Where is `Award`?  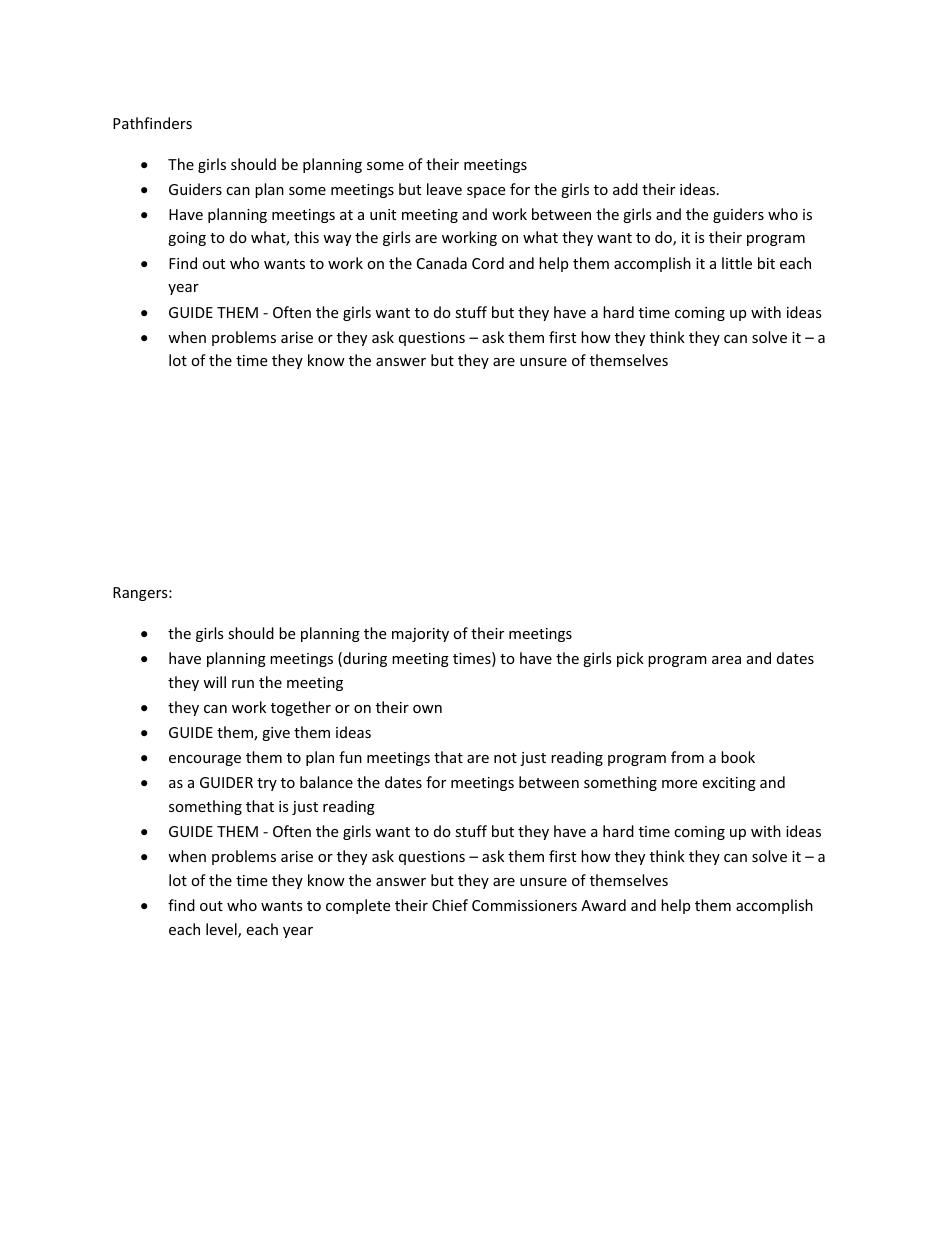 Award is located at coordinates (603, 905).
